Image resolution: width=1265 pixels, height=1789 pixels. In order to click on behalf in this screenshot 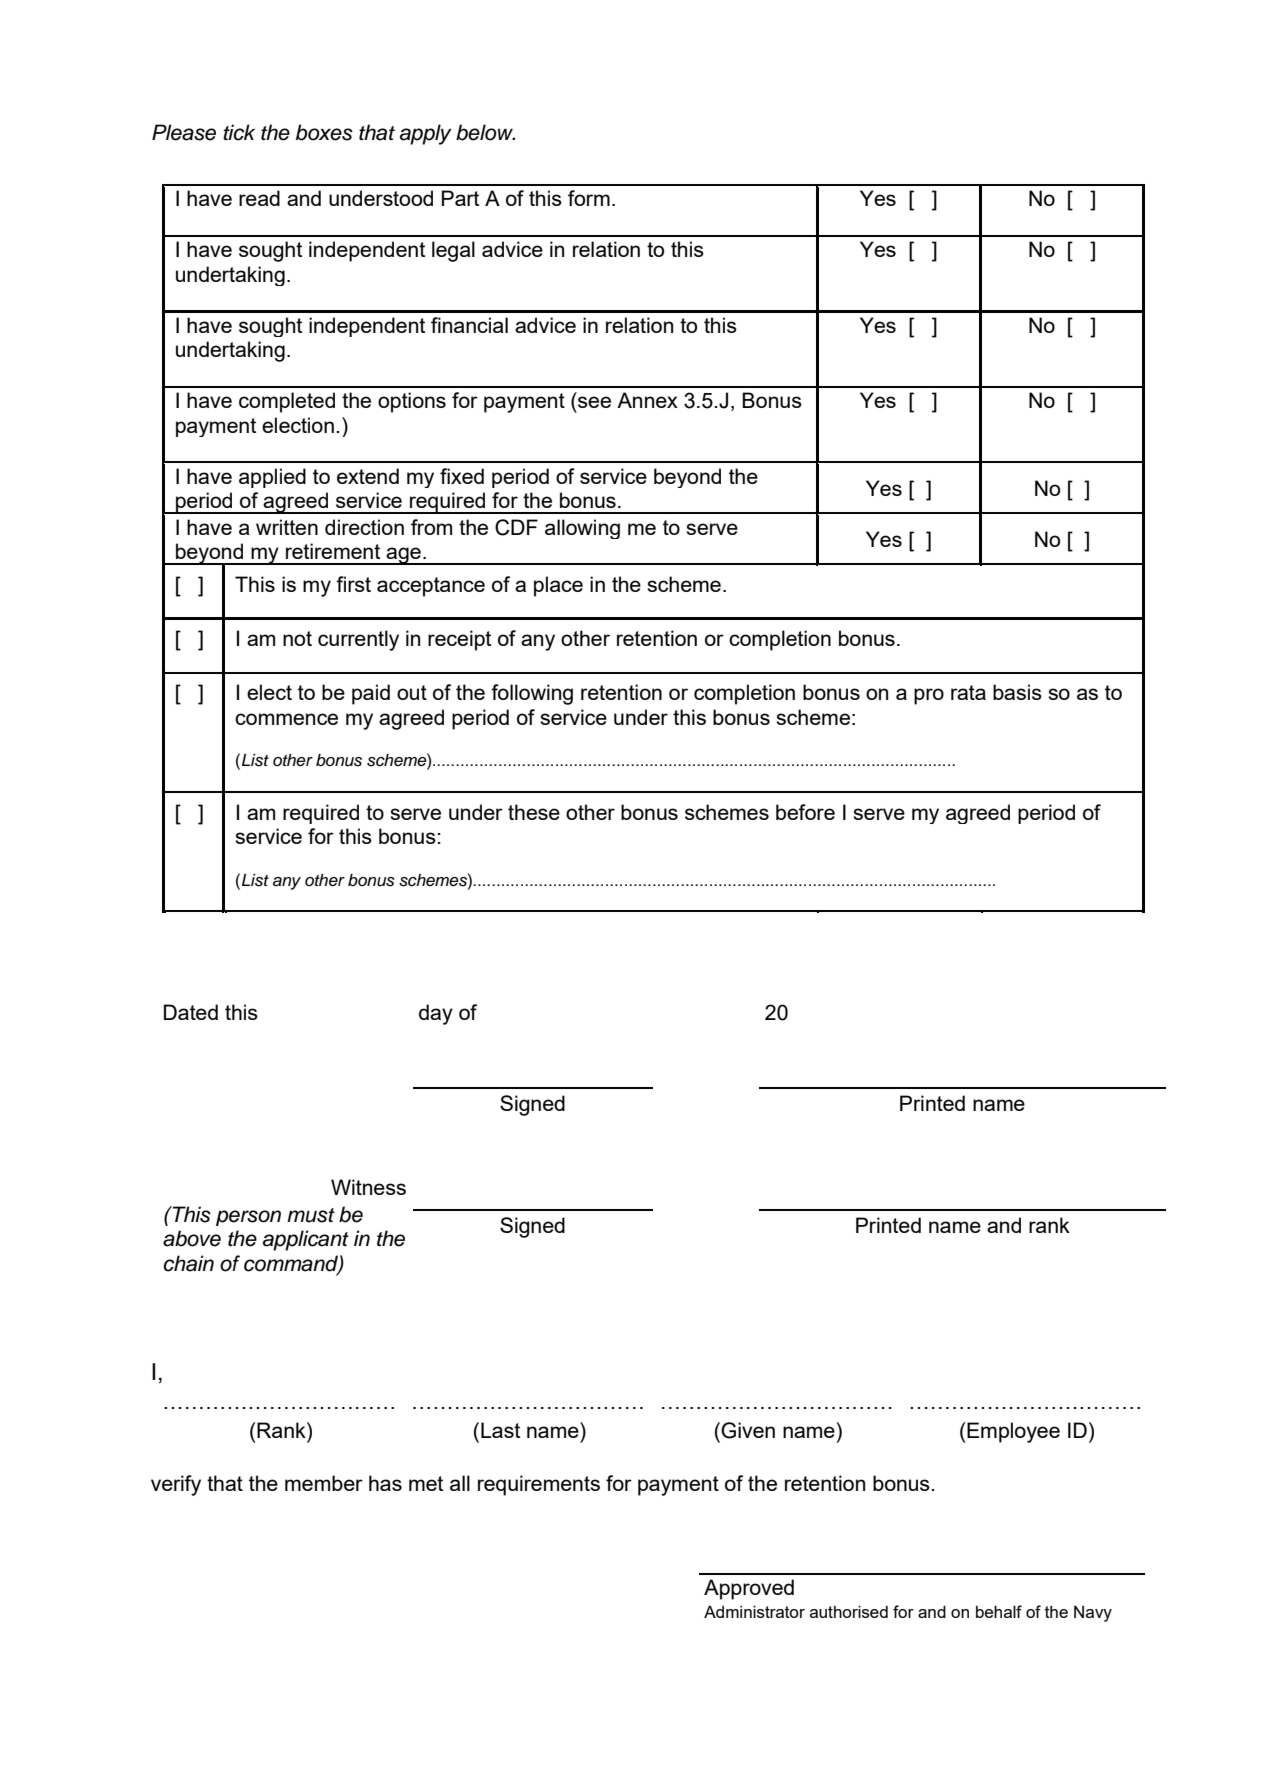, I will do `click(999, 1611)`.
